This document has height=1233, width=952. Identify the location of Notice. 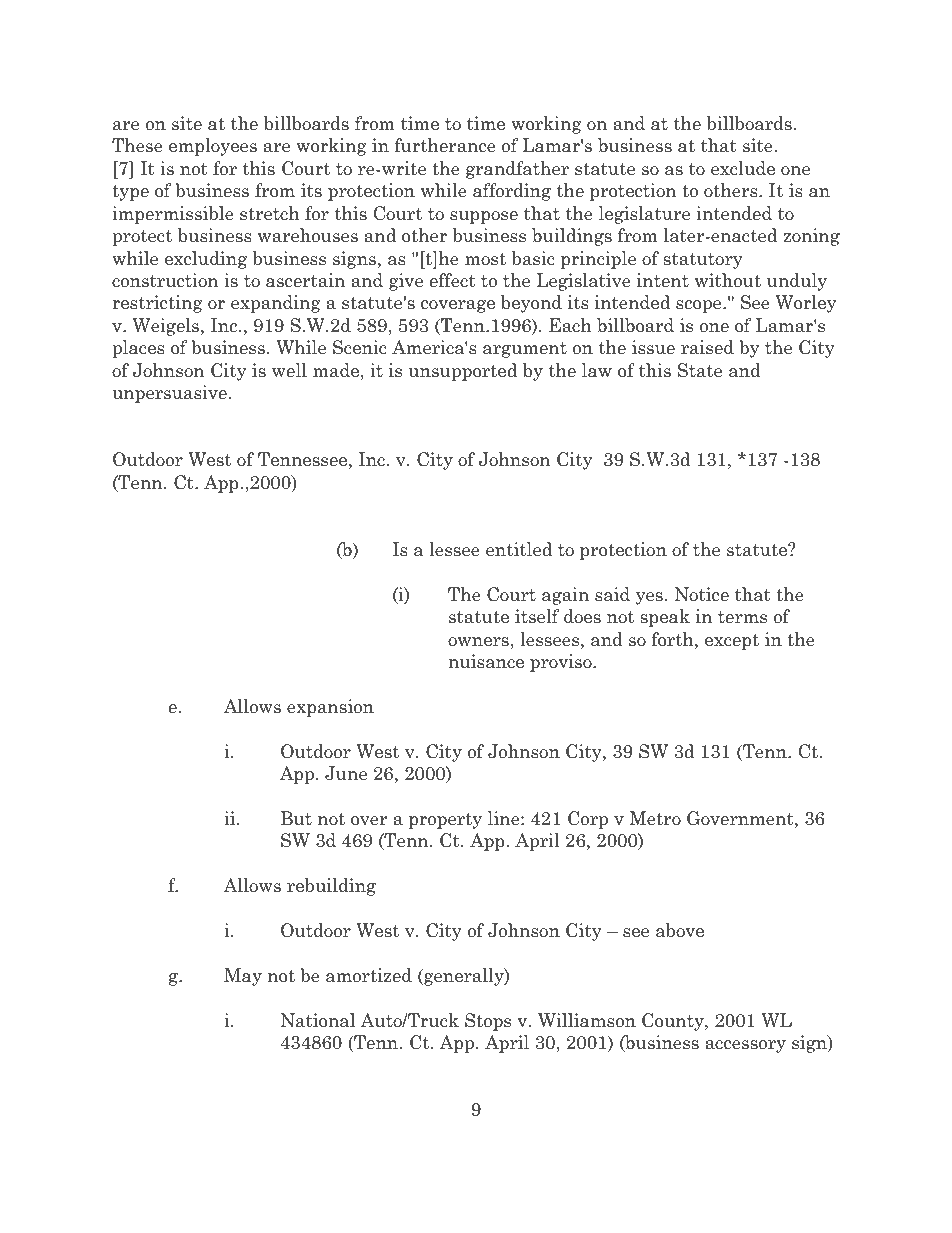
(702, 594).
